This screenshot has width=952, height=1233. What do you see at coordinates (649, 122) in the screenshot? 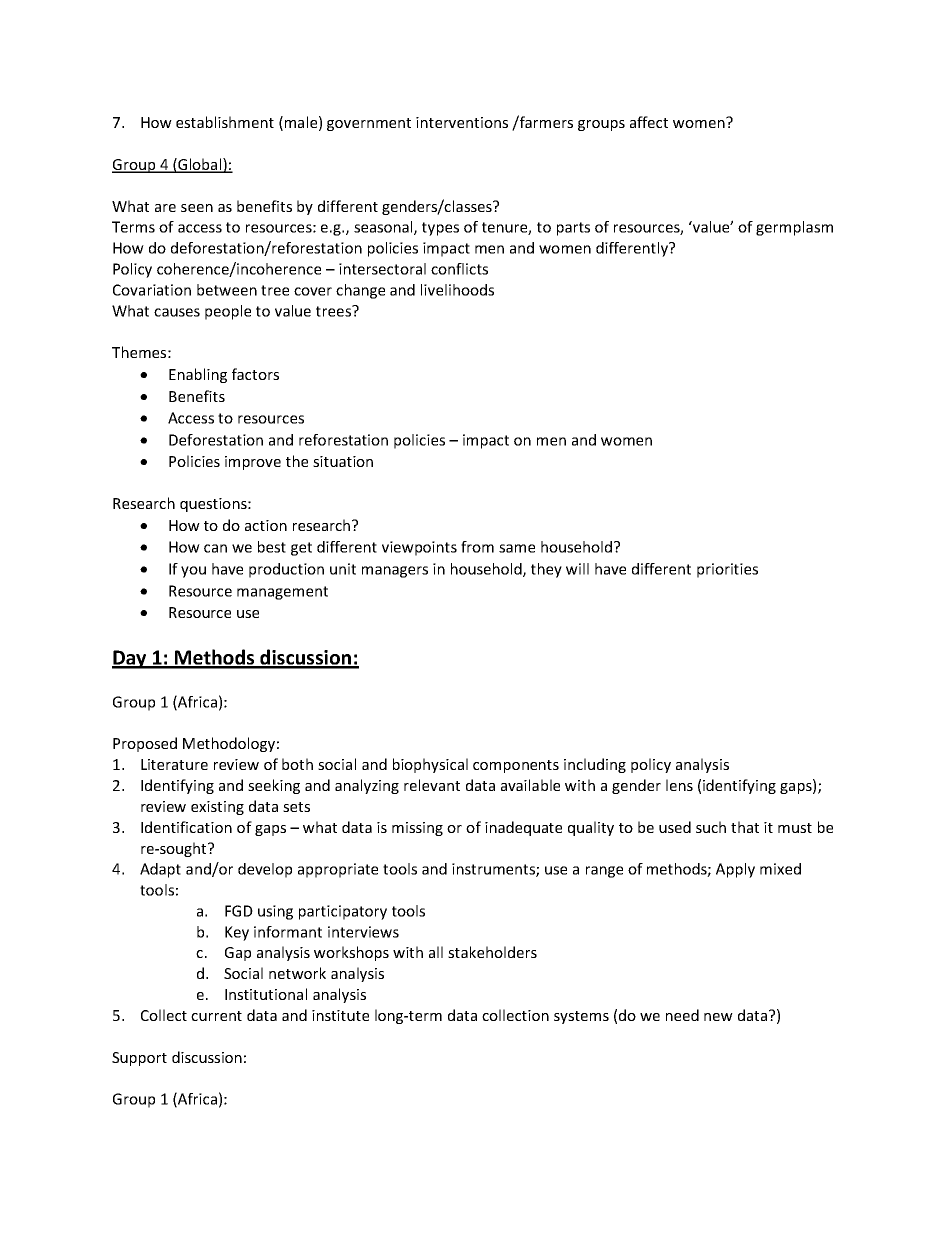
I see `affect` at bounding box center [649, 122].
